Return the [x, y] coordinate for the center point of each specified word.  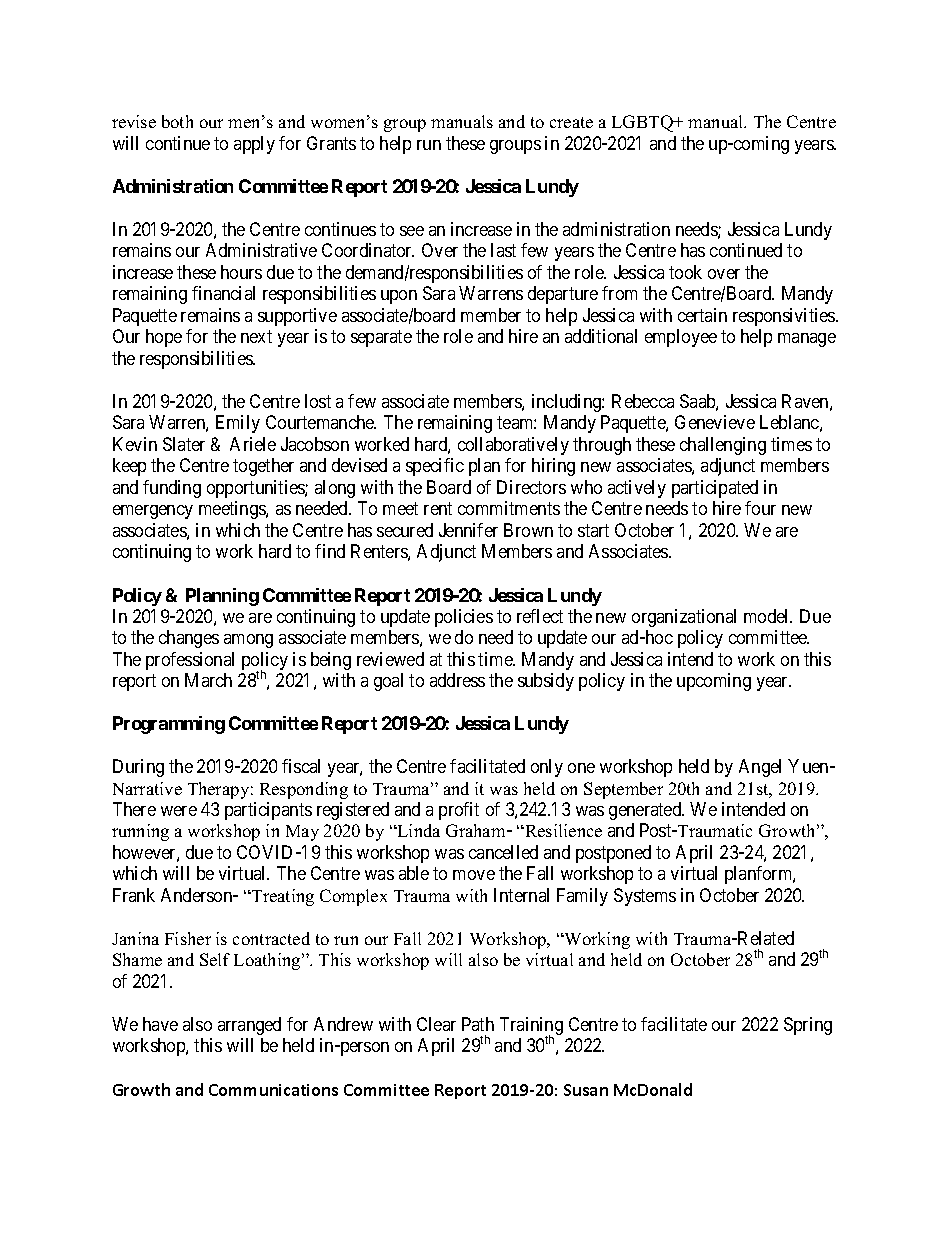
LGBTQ [643, 123]
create [571, 122]
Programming [169, 725]
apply [254, 145]
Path [478, 1024]
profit [459, 811]
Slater [184, 444]
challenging [723, 446]
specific [435, 467]
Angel [760, 768]
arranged [249, 1026]
